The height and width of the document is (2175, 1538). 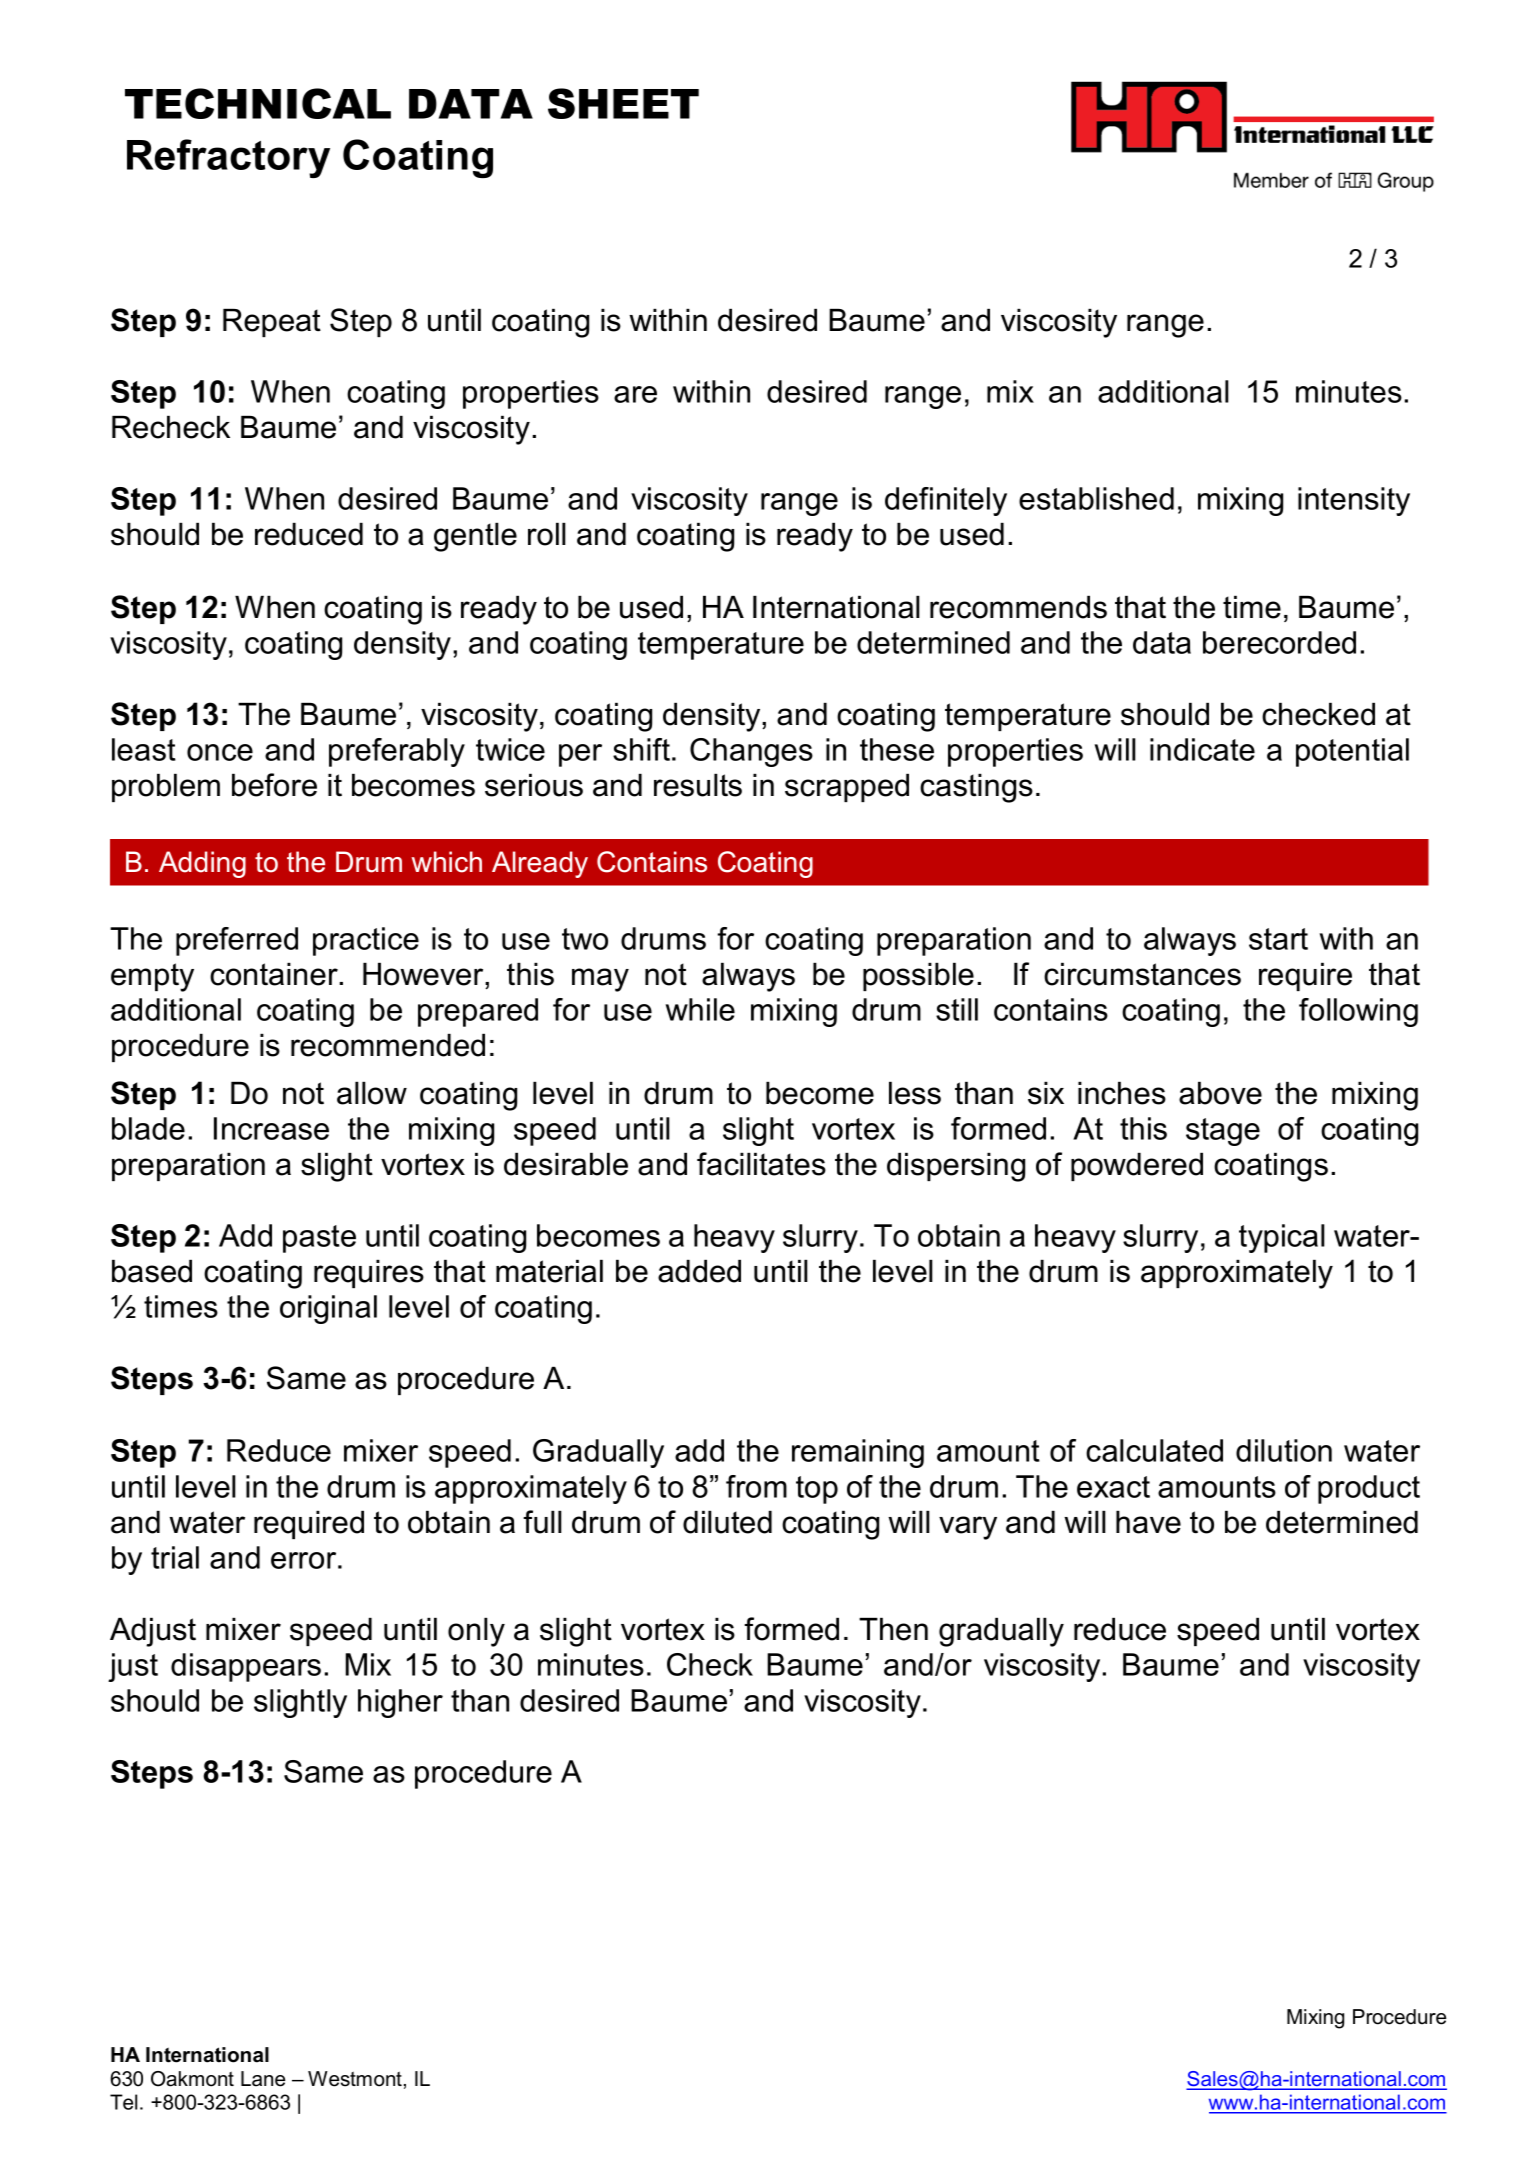 I want to click on from, so click(x=756, y=1486).
